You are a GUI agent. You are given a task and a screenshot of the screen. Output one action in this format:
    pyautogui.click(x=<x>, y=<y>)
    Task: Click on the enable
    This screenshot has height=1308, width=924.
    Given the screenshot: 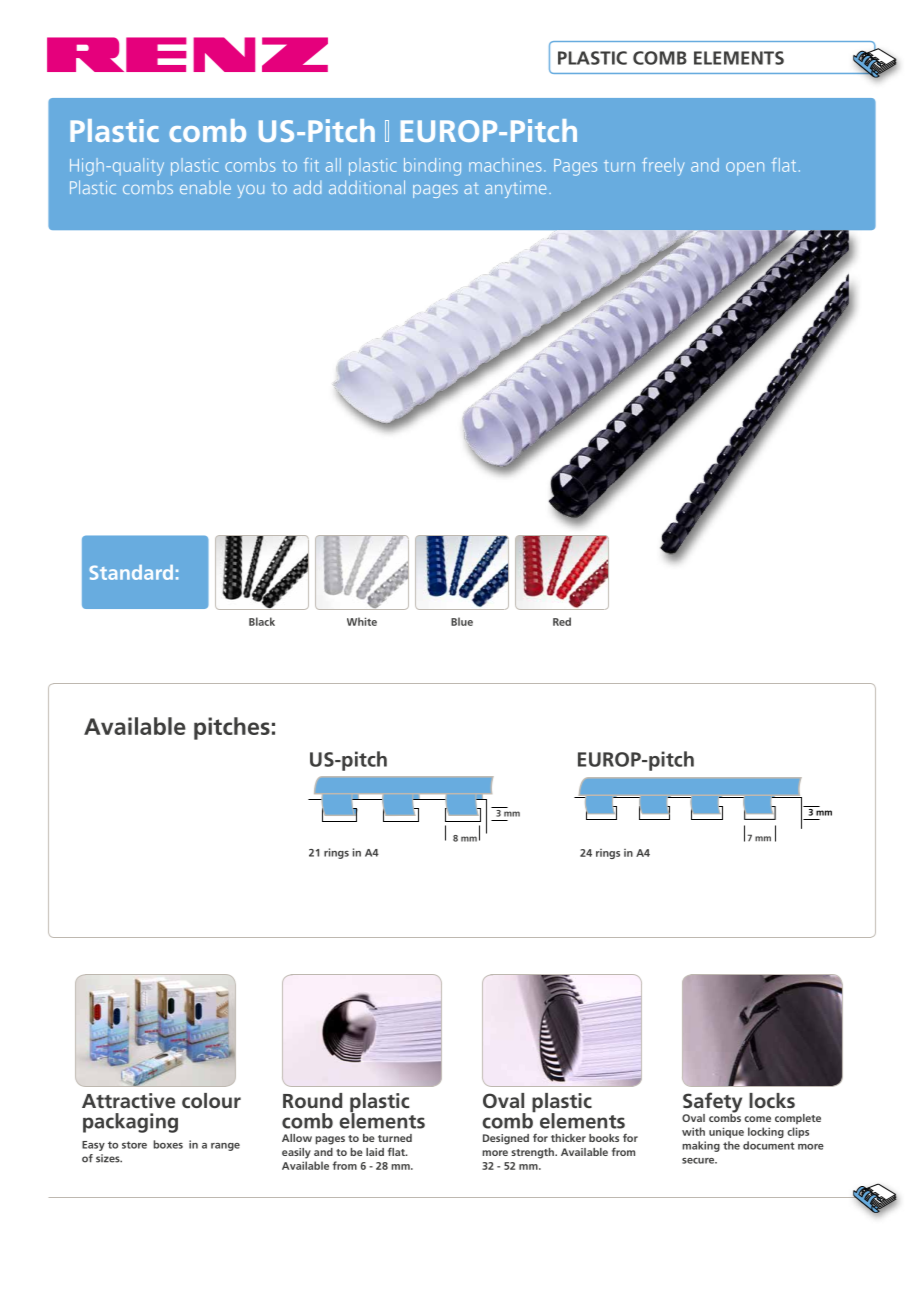 What is the action you would take?
    pyautogui.click(x=205, y=187)
